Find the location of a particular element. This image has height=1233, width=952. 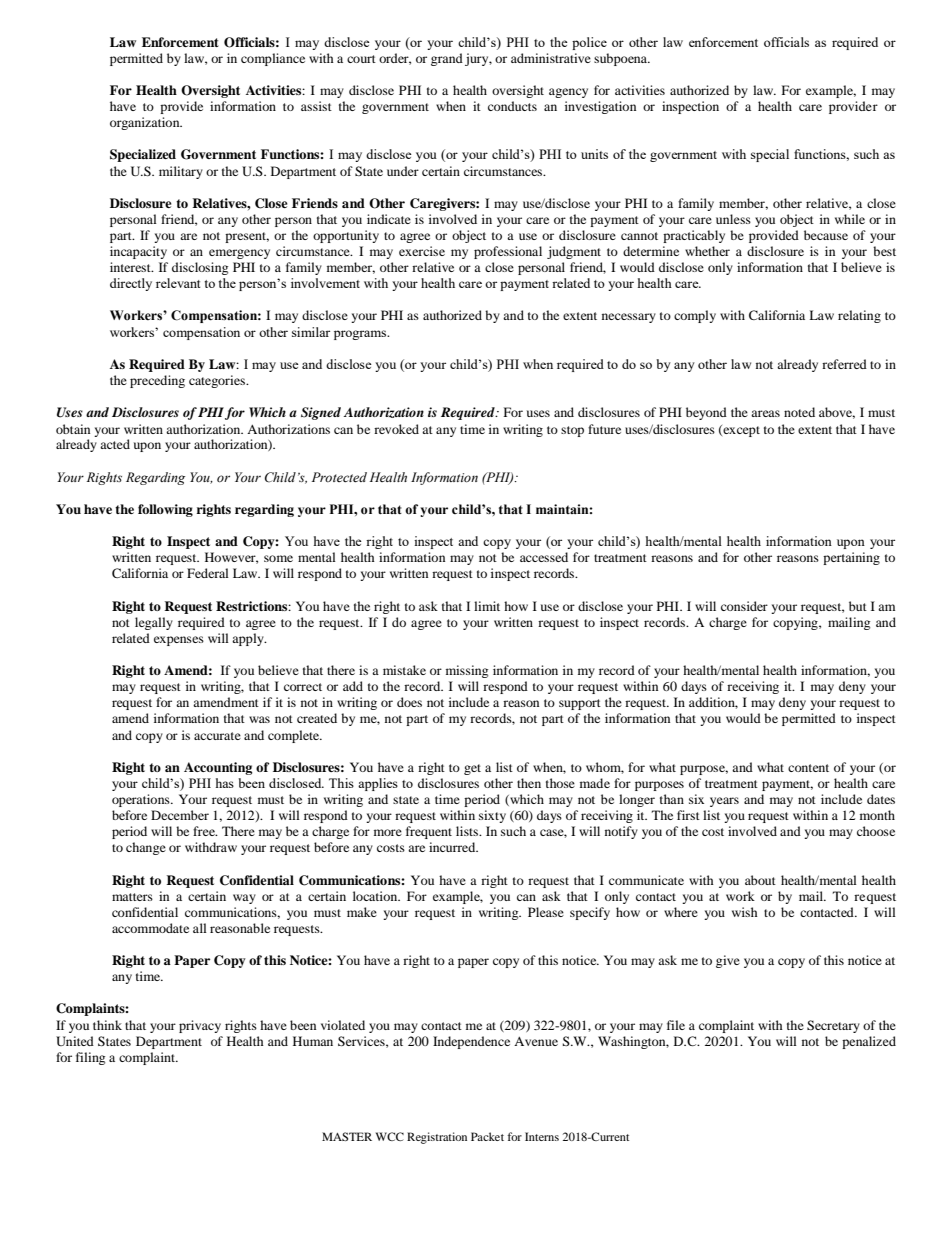

consider is located at coordinates (744, 606).
